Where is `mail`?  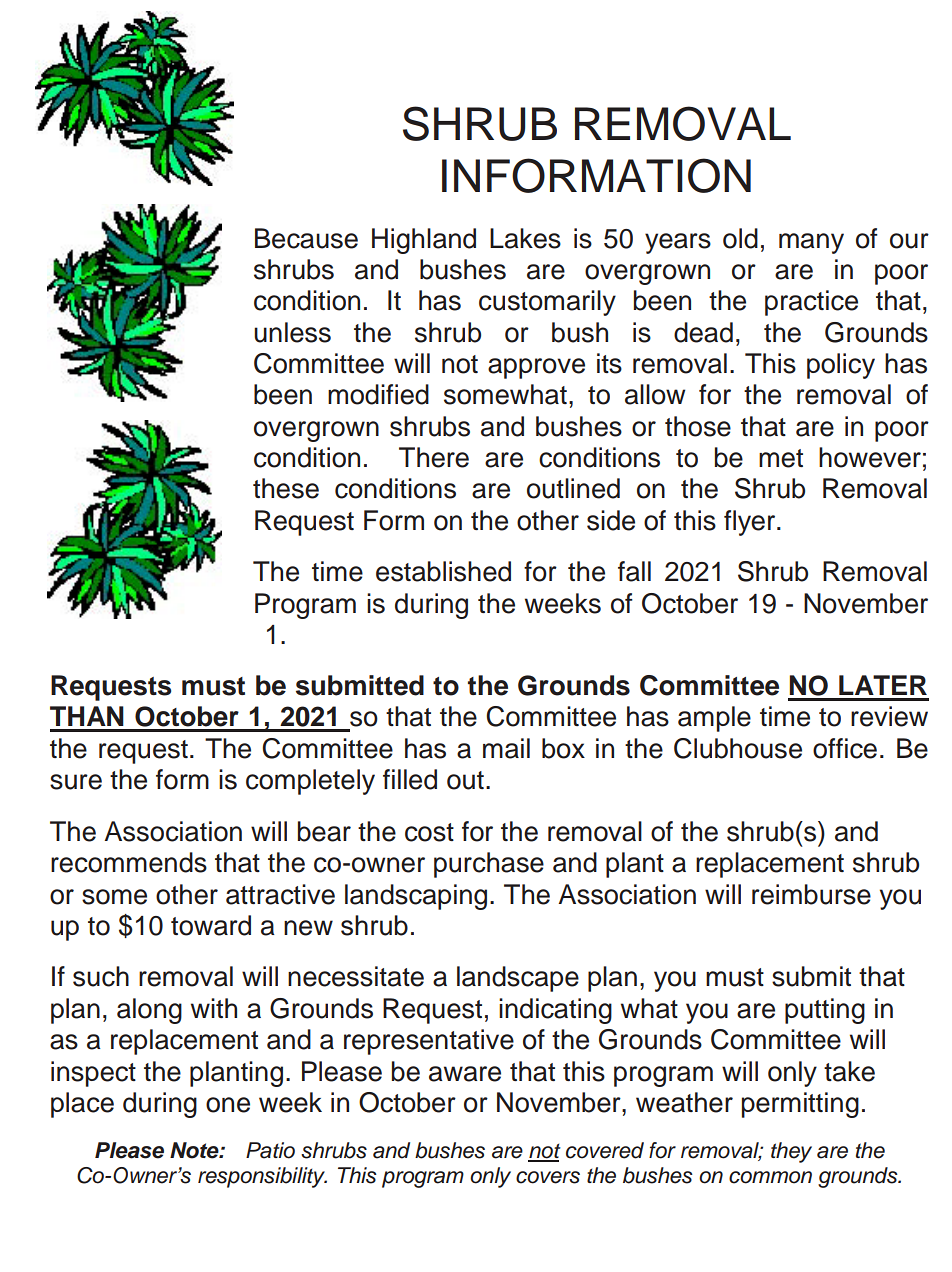
mail is located at coordinates (506, 748).
